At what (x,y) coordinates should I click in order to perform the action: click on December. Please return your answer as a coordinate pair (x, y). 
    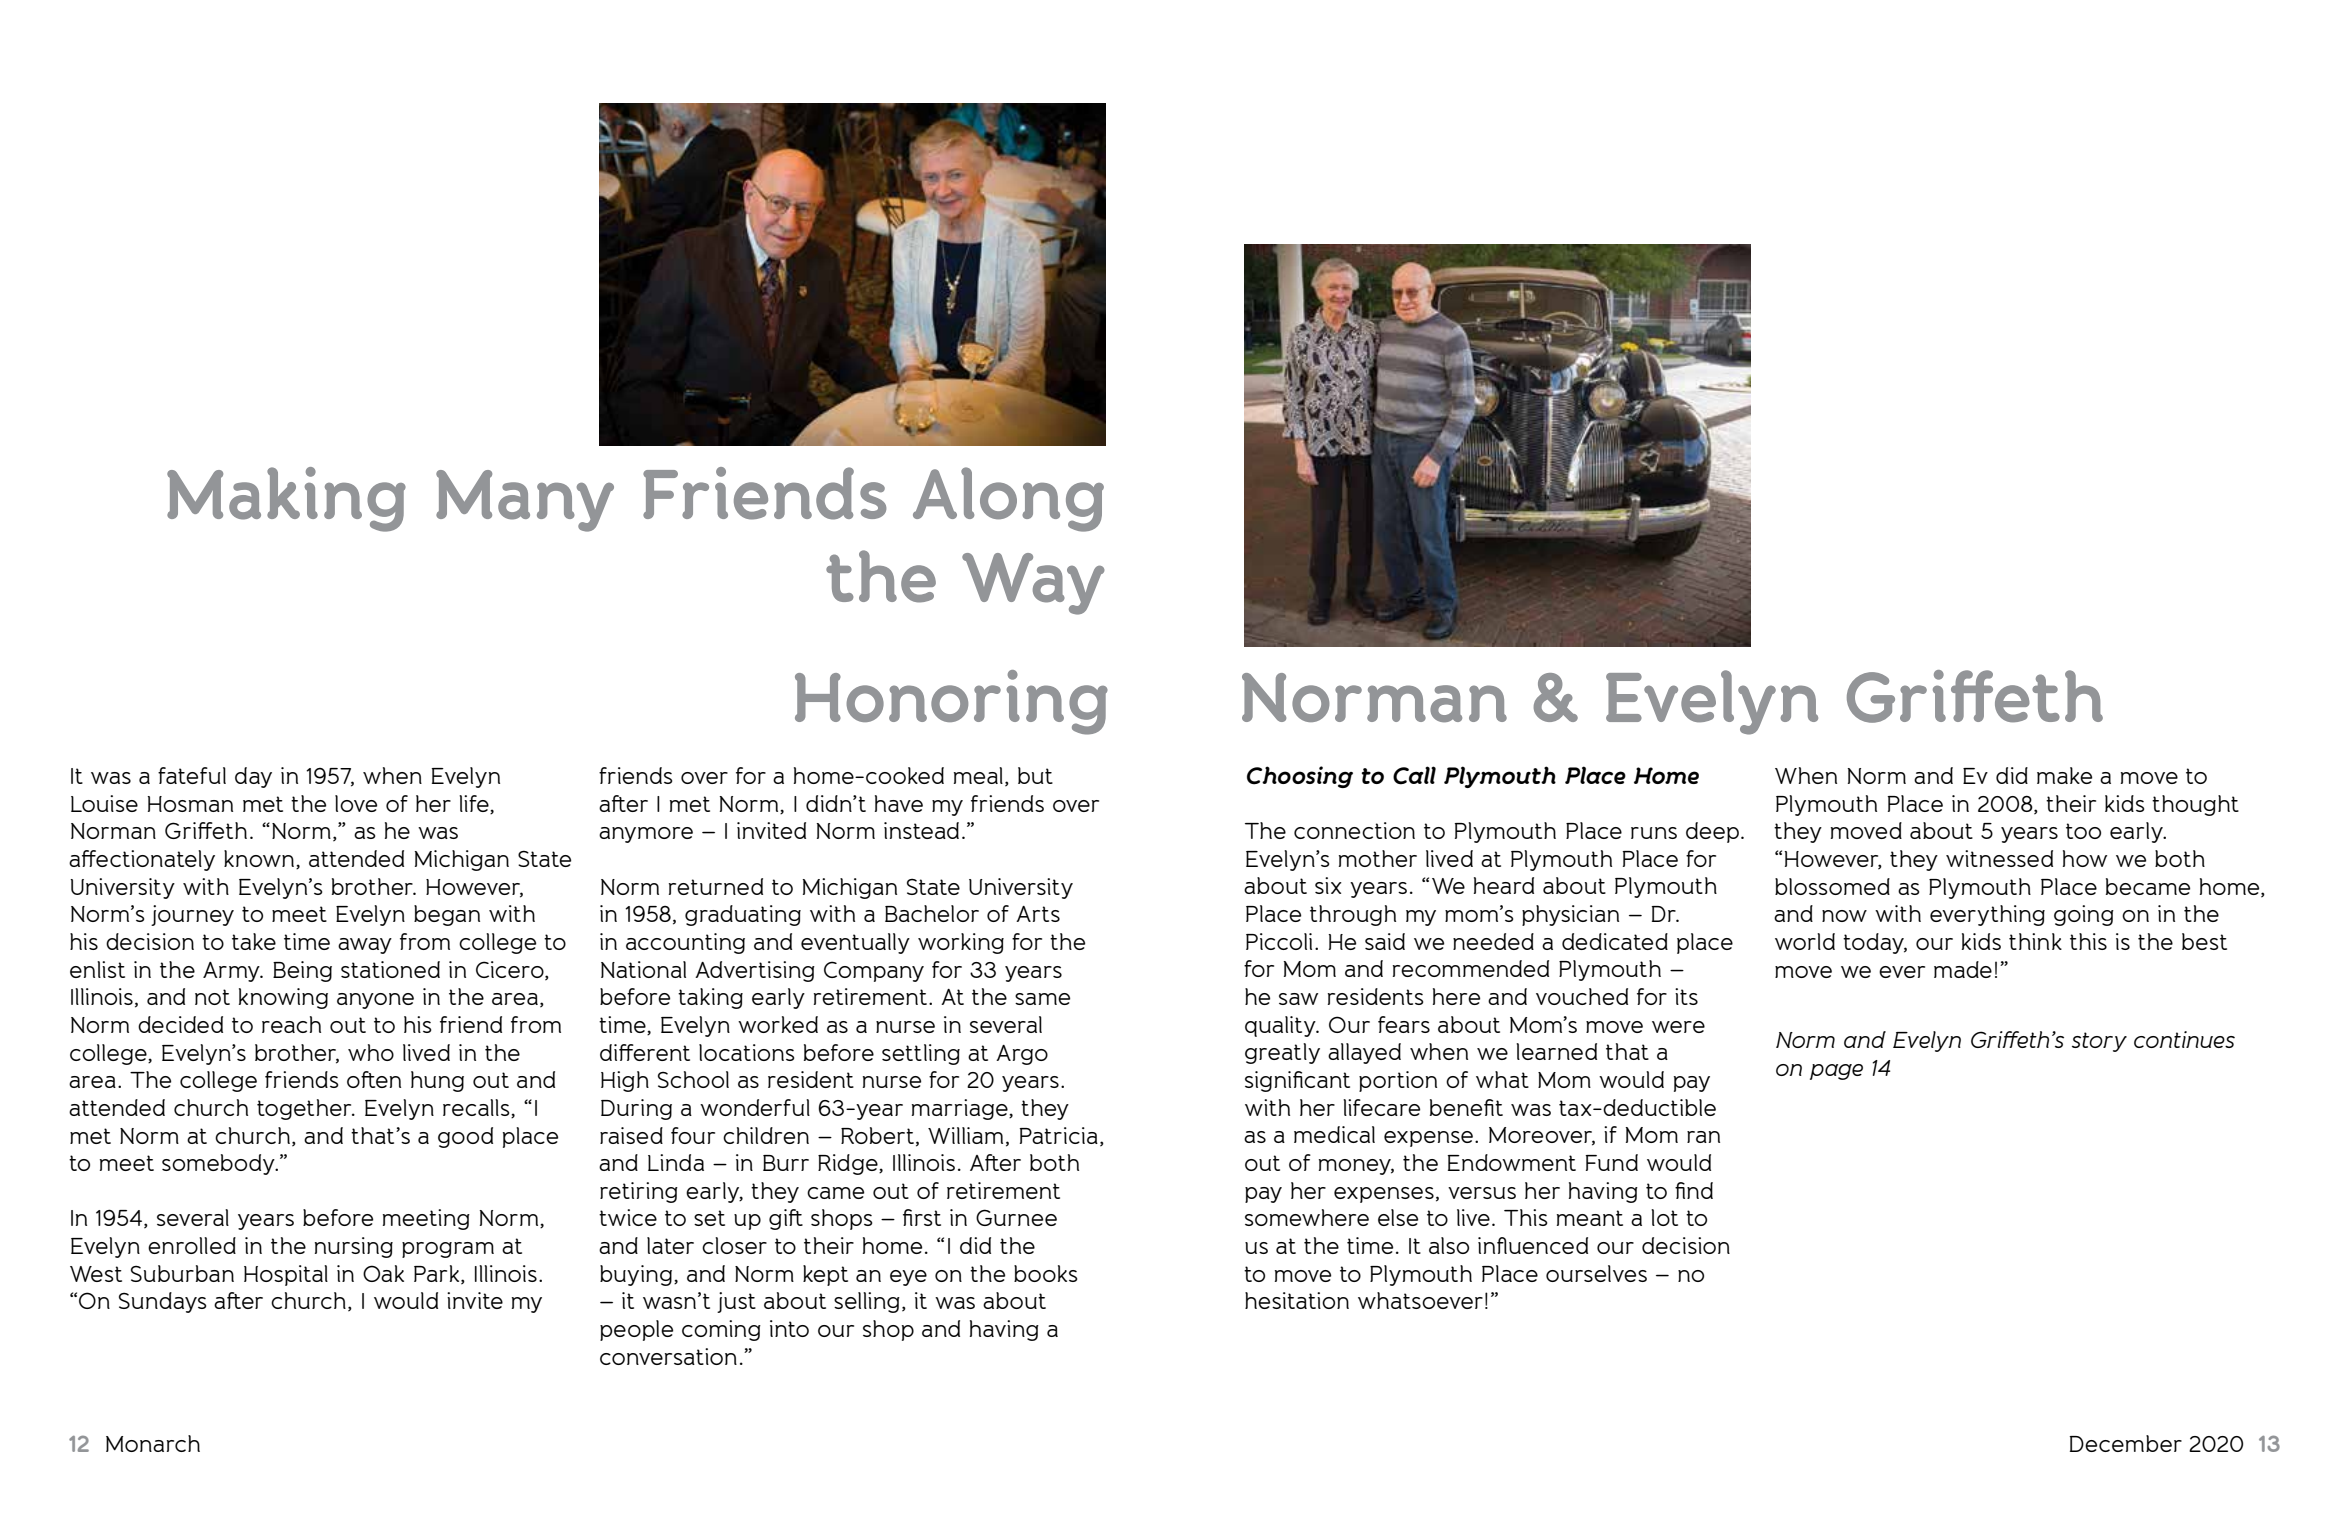
    Looking at the image, I should click on (2126, 1443).
